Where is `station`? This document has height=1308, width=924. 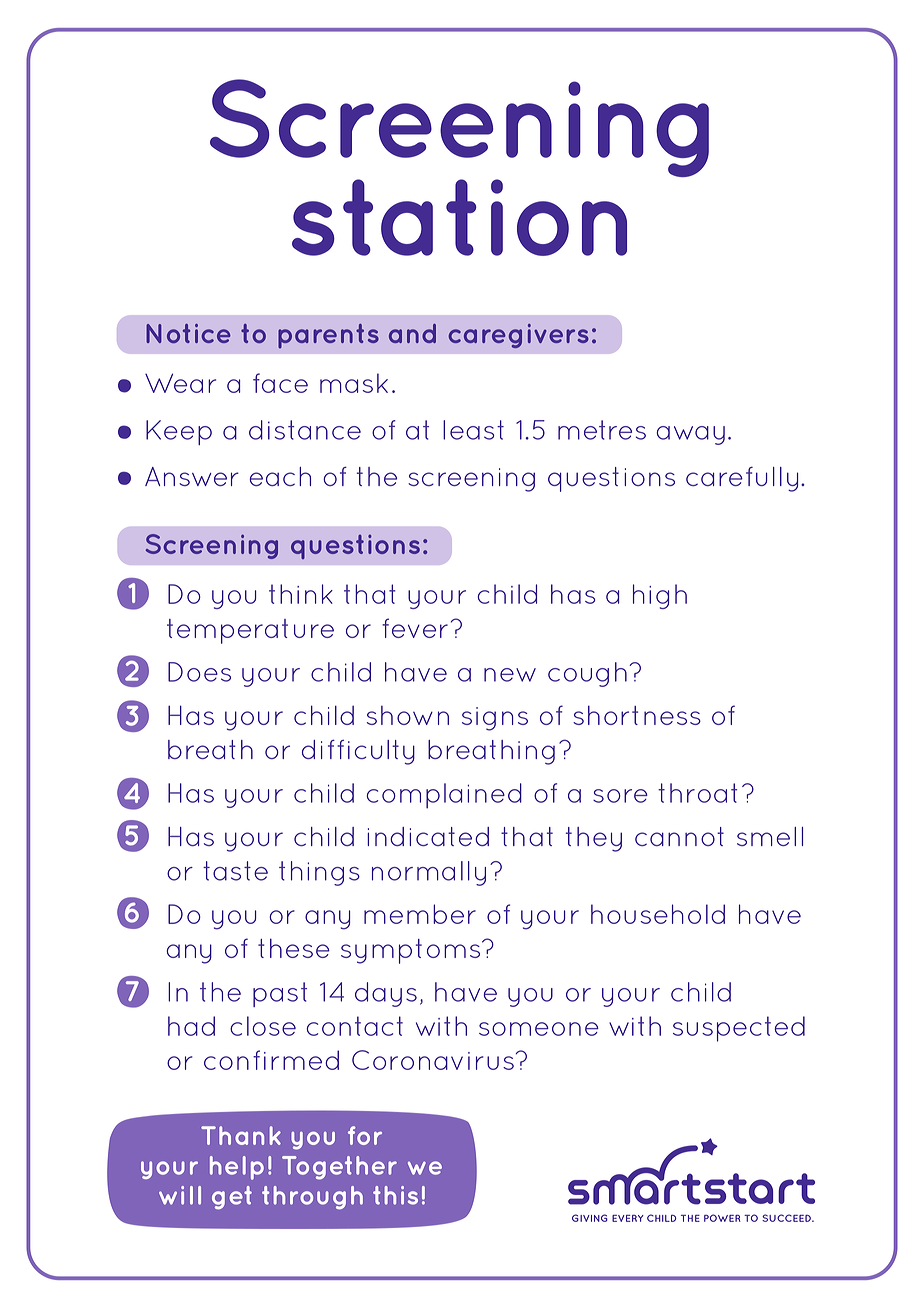 station is located at coordinates (459, 217).
